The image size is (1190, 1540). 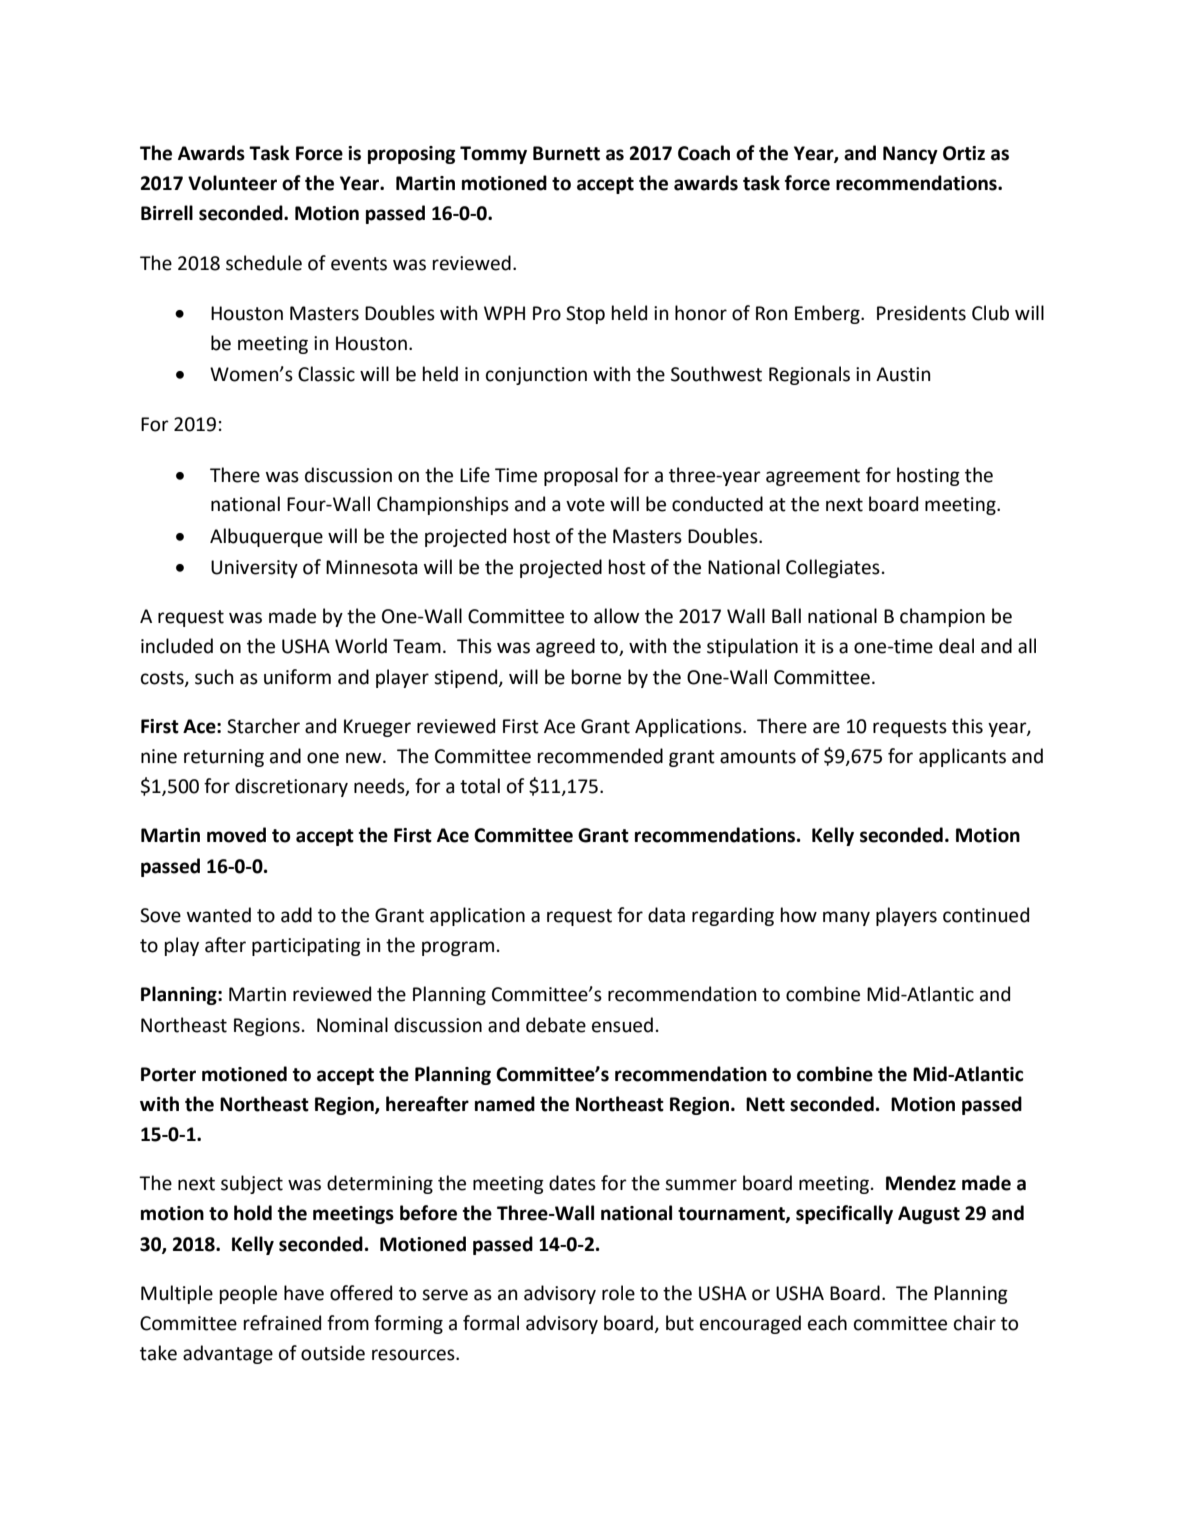 I want to click on Volunteer, so click(x=232, y=183).
